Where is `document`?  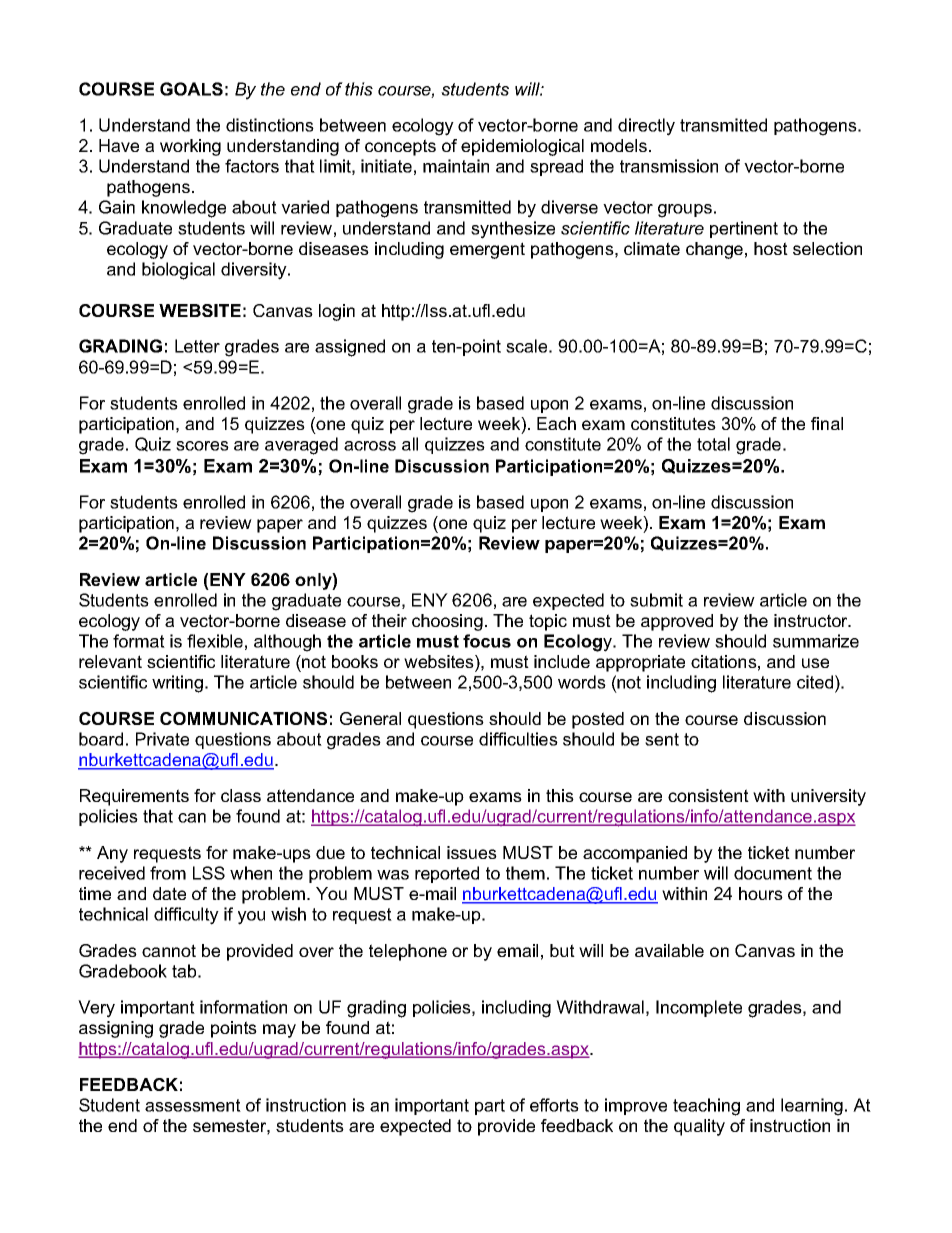
document is located at coordinates (773, 873).
